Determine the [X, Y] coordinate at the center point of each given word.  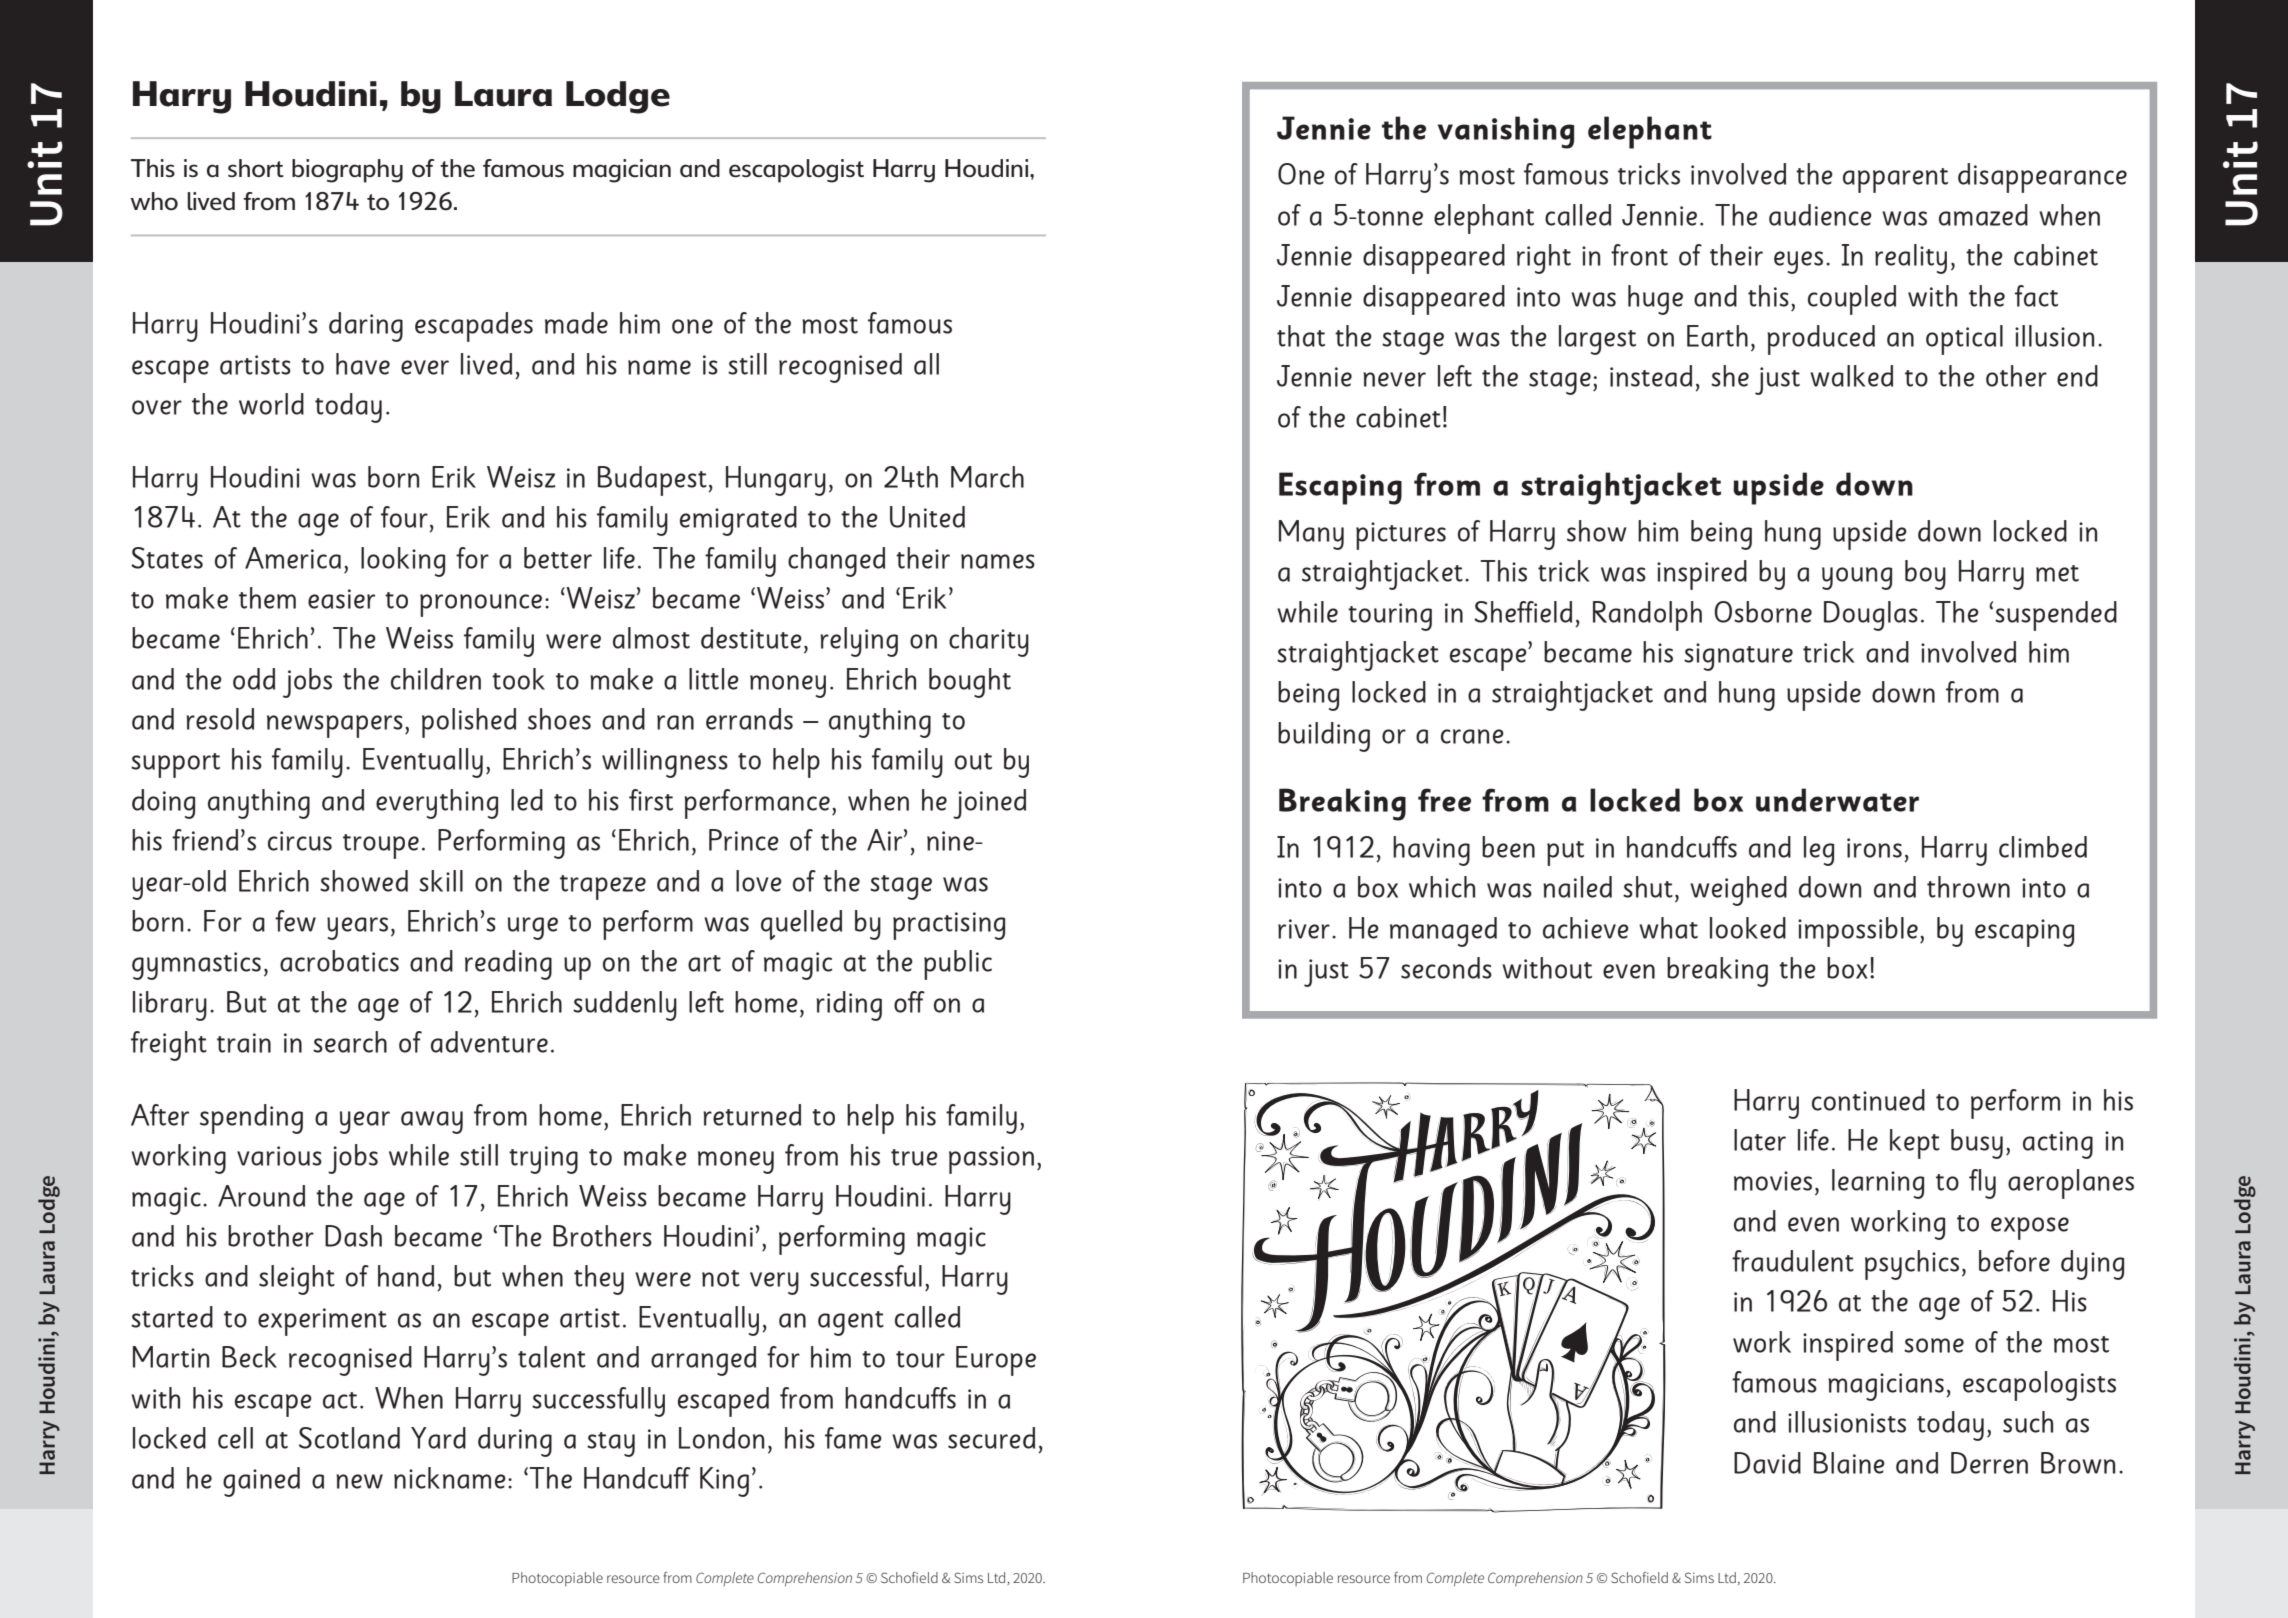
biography [347, 171]
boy [1925, 575]
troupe [381, 846]
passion [991, 1160]
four [404, 517]
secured [991, 1438]
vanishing [1506, 132]
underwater [1837, 800]
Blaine [1849, 1463]
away [432, 1122]
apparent [1895, 180]
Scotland [349, 1438]
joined [989, 804]
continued [1868, 1100]
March [987, 477]
